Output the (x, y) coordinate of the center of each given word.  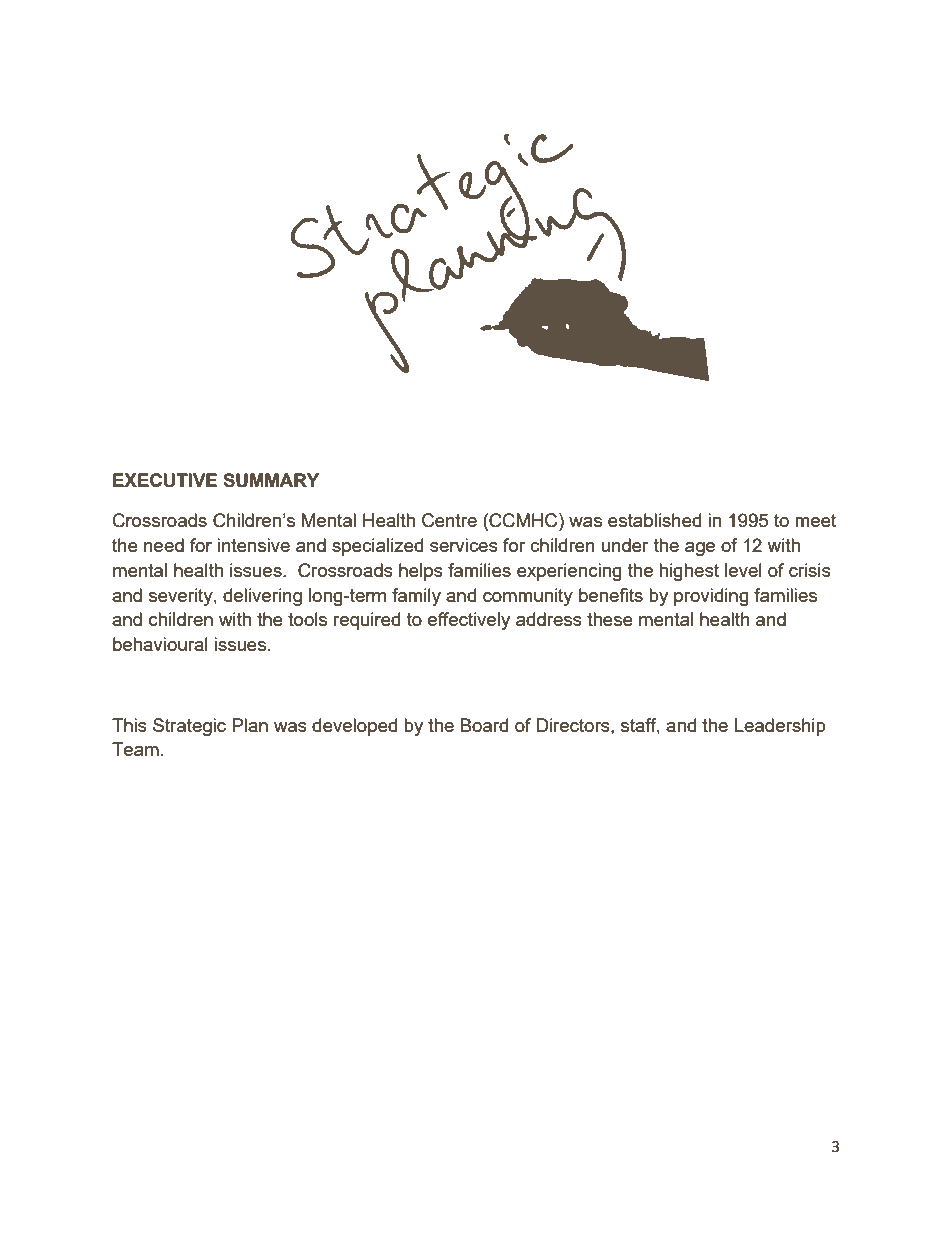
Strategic (189, 727)
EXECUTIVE (165, 480)
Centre (449, 520)
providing (711, 597)
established (654, 520)
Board (484, 725)
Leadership (780, 727)
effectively (469, 621)
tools (307, 619)
